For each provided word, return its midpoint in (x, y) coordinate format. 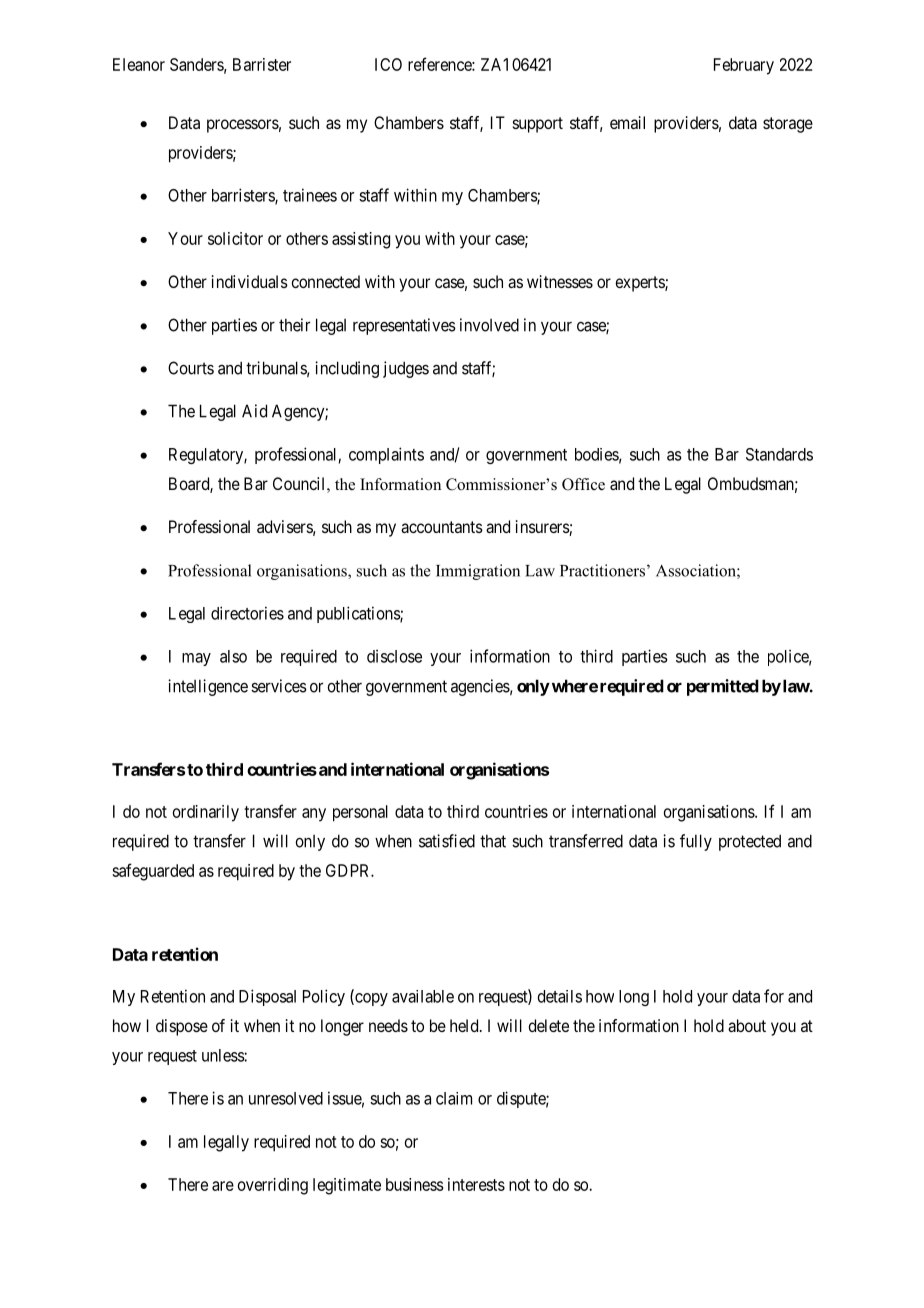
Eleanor (139, 64)
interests (476, 1184)
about (747, 1025)
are (223, 1186)
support (538, 125)
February (744, 66)
